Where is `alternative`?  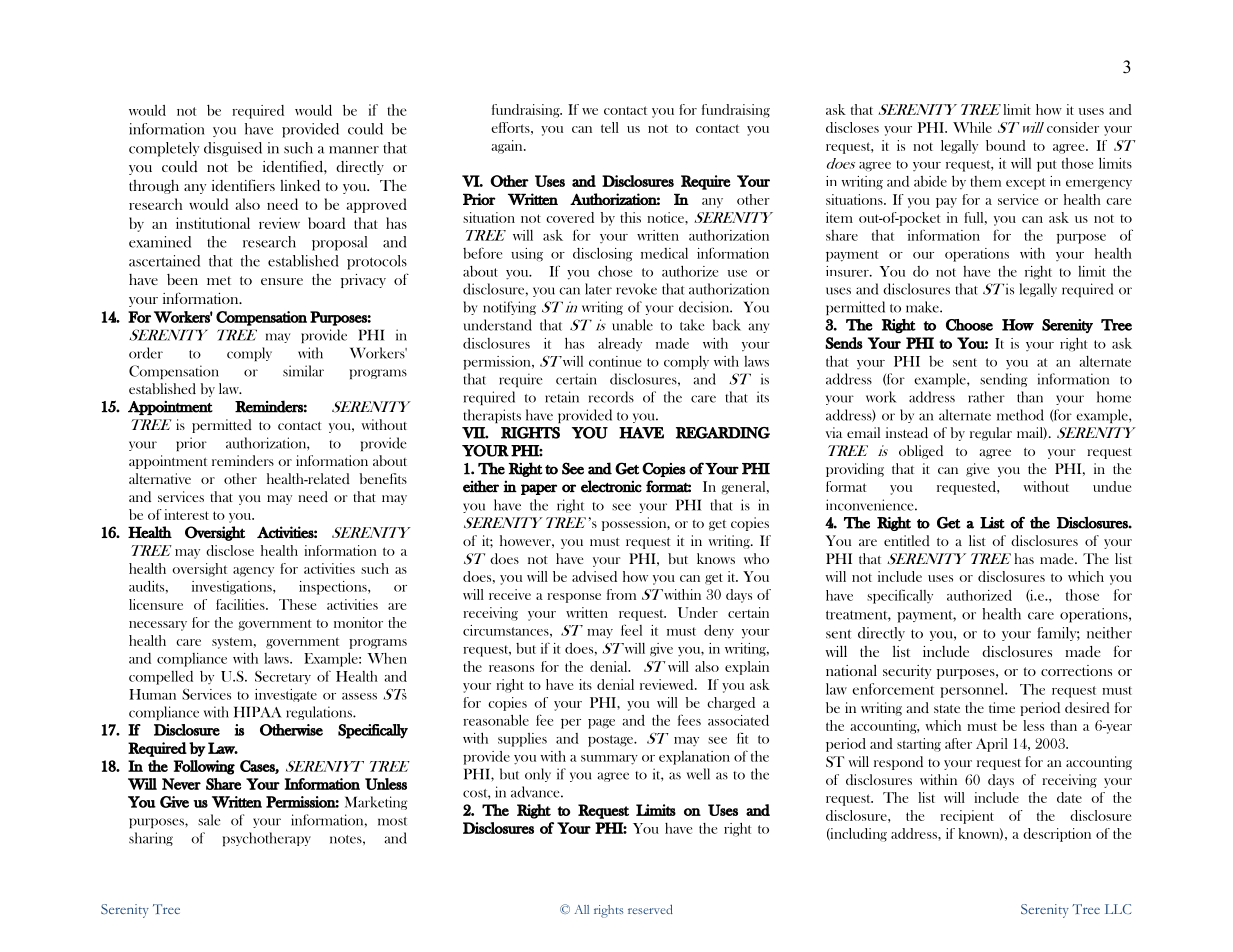
alternative is located at coordinates (160, 478).
